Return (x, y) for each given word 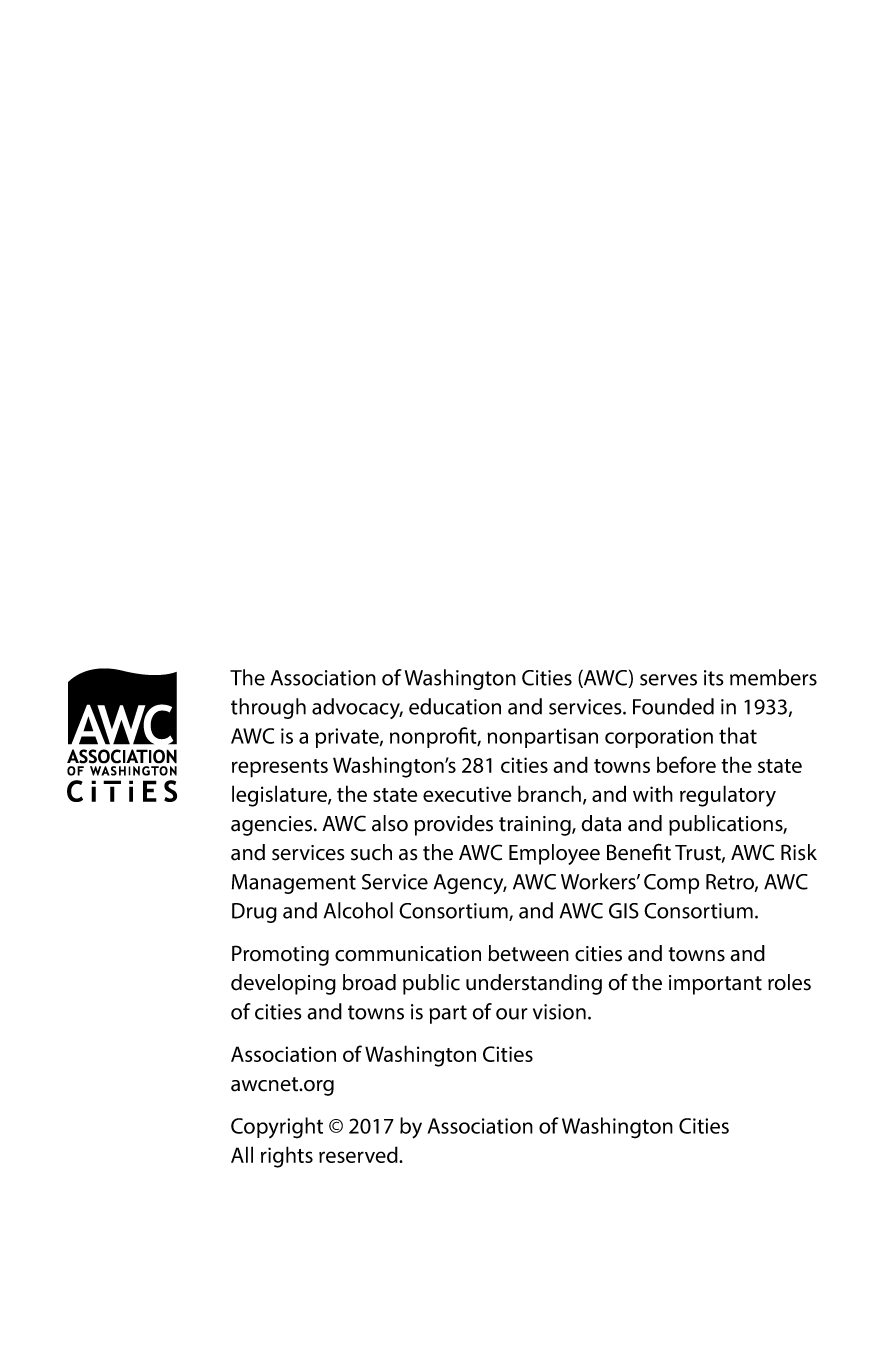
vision (559, 1012)
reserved (359, 1154)
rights (287, 1157)
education (455, 706)
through (268, 708)
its (714, 678)
